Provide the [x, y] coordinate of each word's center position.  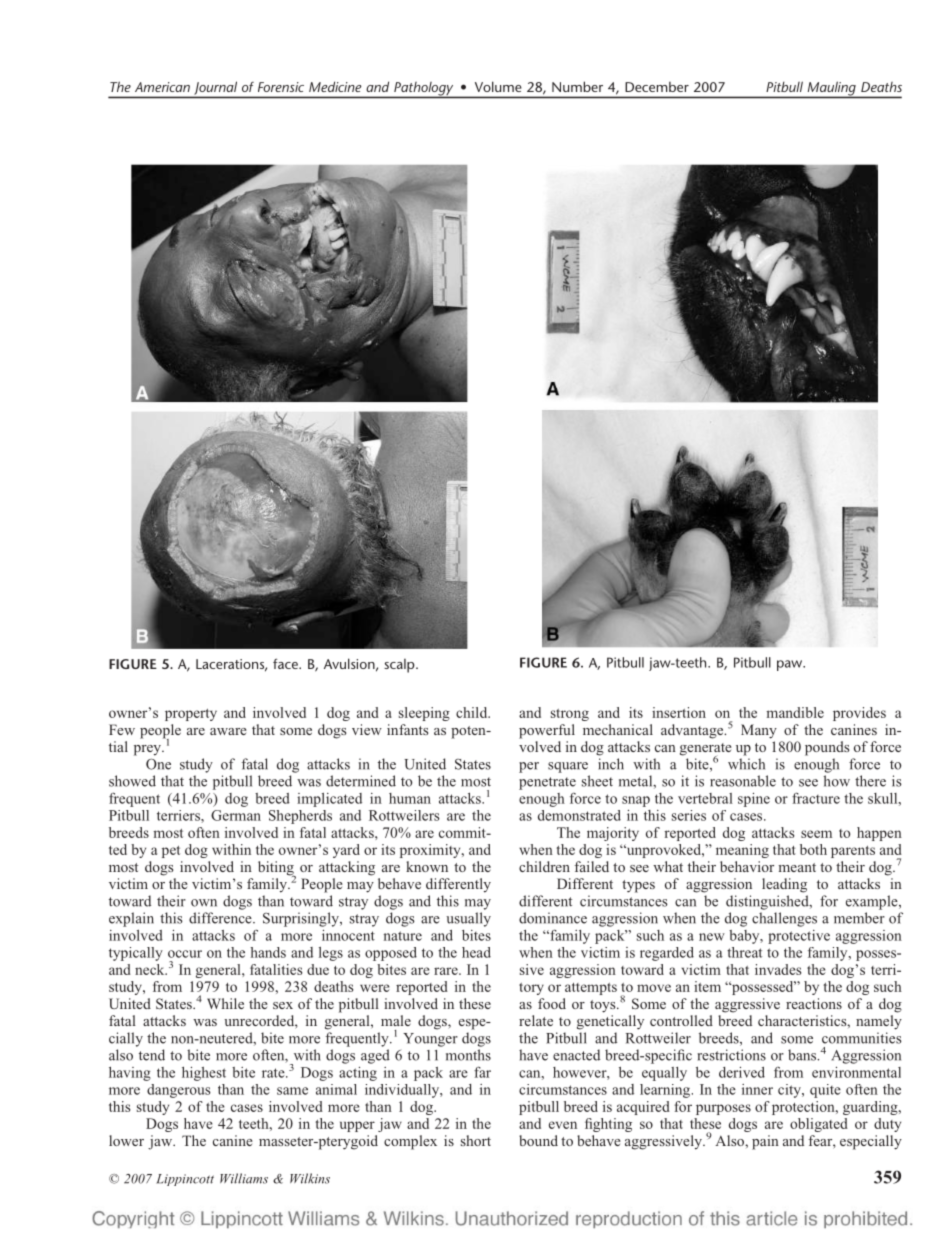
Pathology [424, 90]
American [162, 87]
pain [765, 1142]
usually [468, 919]
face [286, 663]
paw [791, 665]
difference [221, 918]
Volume [498, 86]
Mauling [831, 89]
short [476, 1140]
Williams [244, 1178]
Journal [216, 88]
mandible [795, 712]
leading [784, 885]
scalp [400, 666]
